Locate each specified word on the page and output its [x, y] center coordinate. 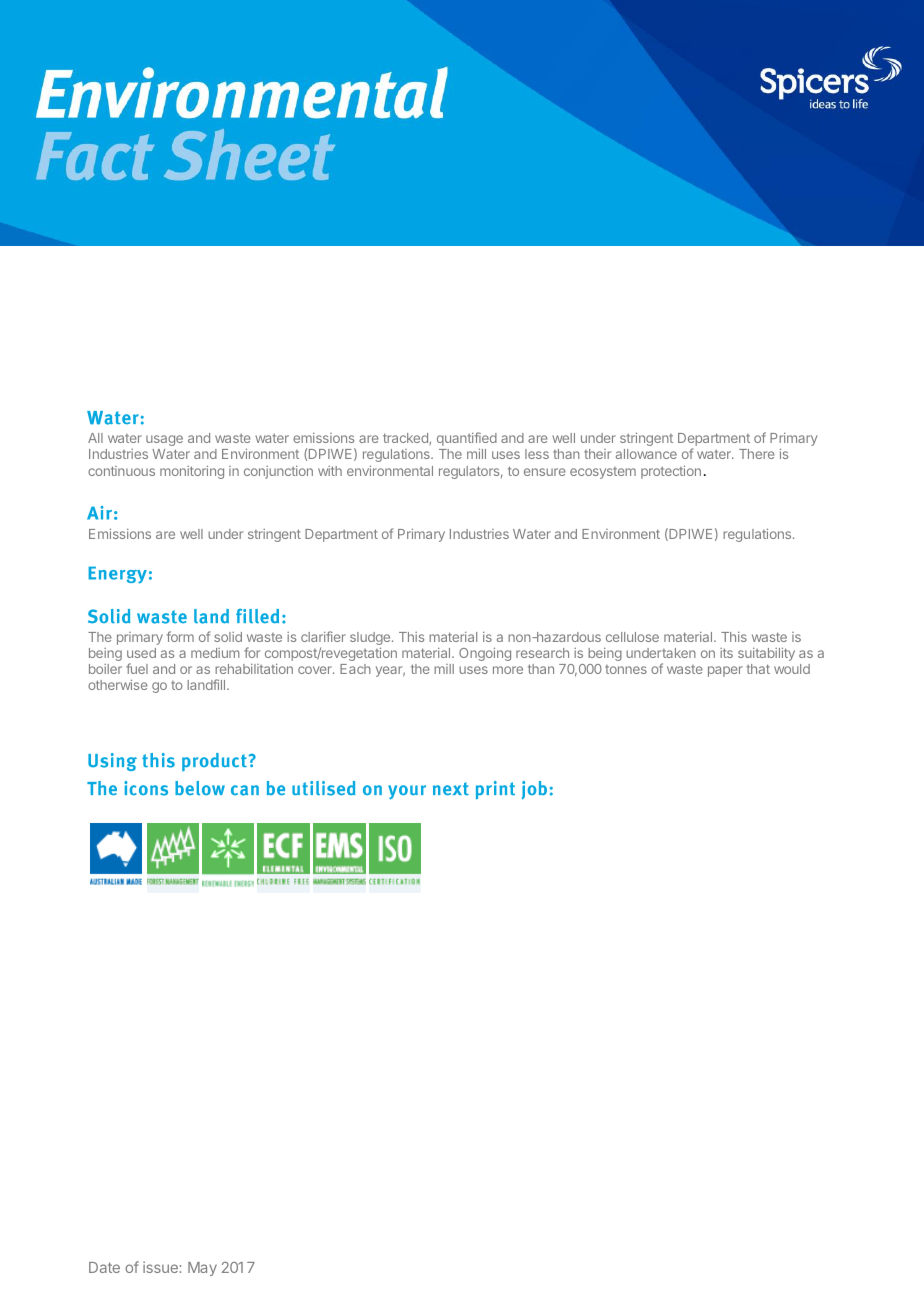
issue [160, 1267]
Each [355, 669]
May [202, 1269]
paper [725, 671]
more [508, 670]
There [756, 454]
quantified [467, 440]
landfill [207, 684]
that [758, 669]
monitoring [192, 472]
